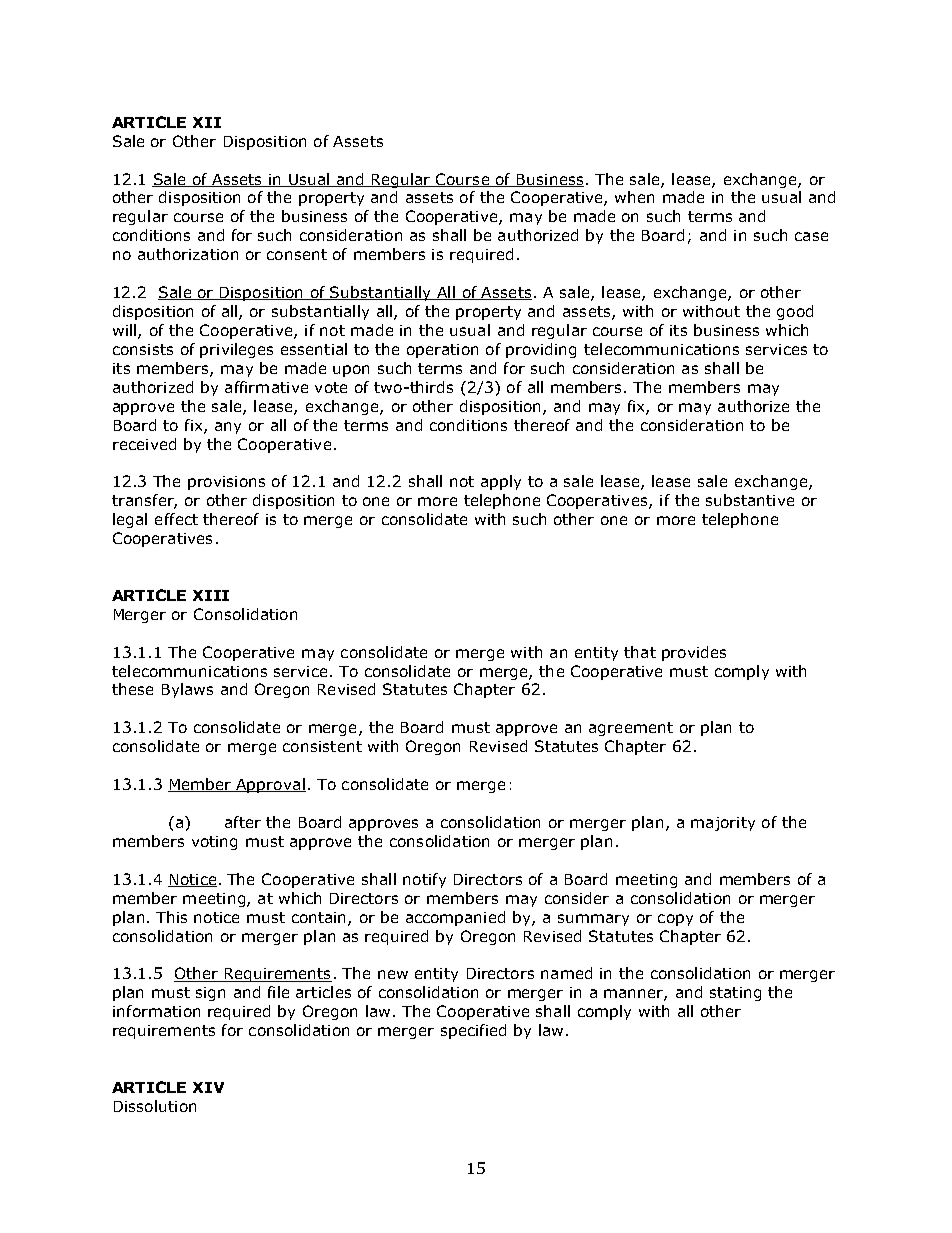 The width and height of the screenshot is (952, 1233). What do you see at coordinates (750, 500) in the screenshot?
I see `substantive` at bounding box center [750, 500].
